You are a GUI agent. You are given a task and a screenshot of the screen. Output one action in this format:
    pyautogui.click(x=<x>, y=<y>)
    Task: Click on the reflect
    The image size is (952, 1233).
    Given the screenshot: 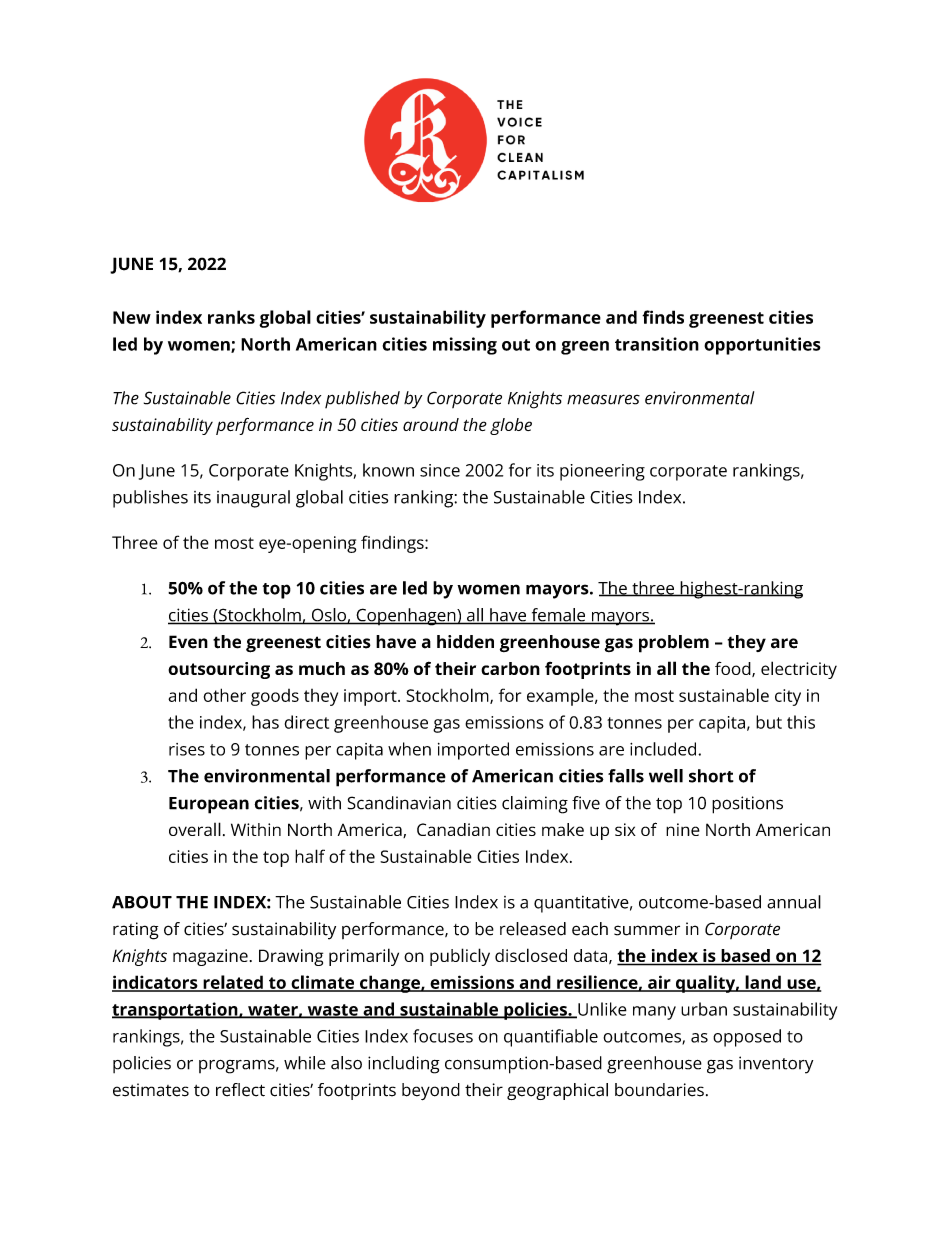 What is the action you would take?
    pyautogui.click(x=240, y=1090)
